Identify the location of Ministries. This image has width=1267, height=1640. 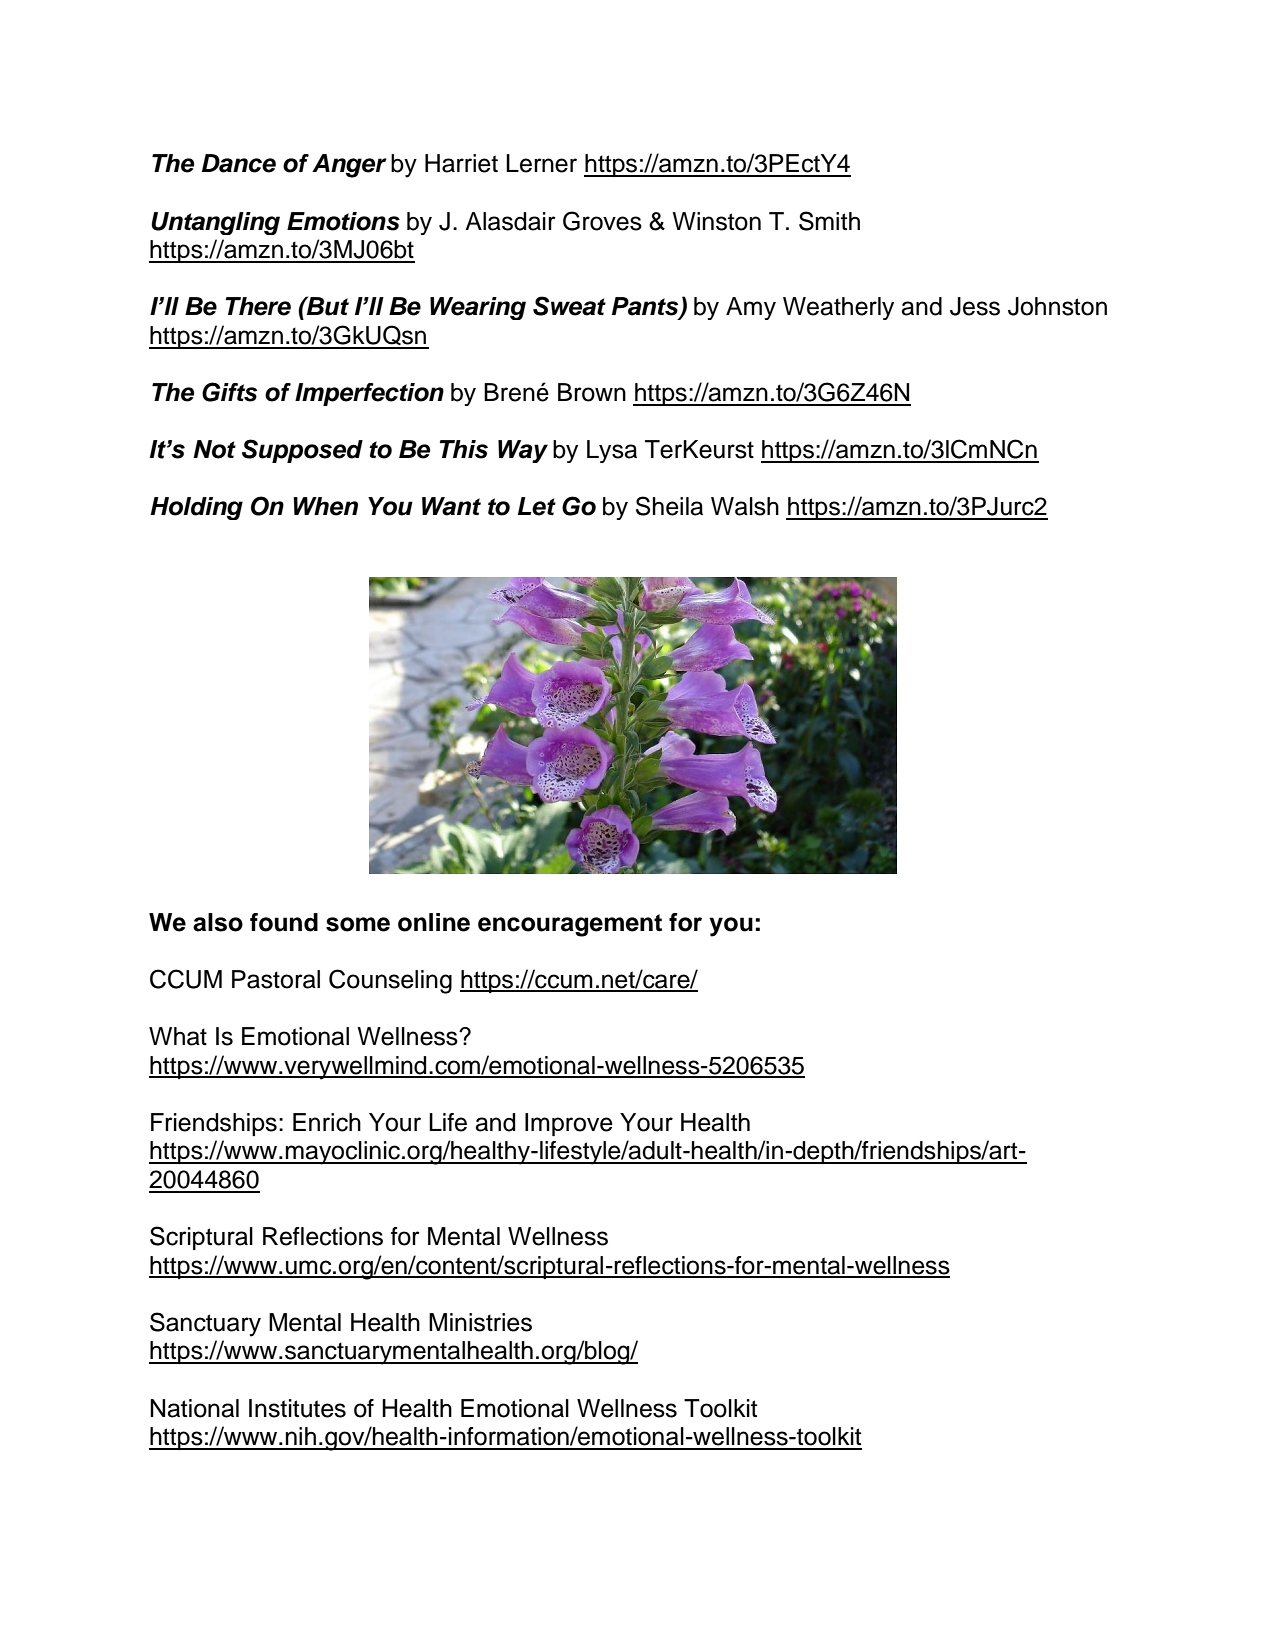
(480, 1322).
